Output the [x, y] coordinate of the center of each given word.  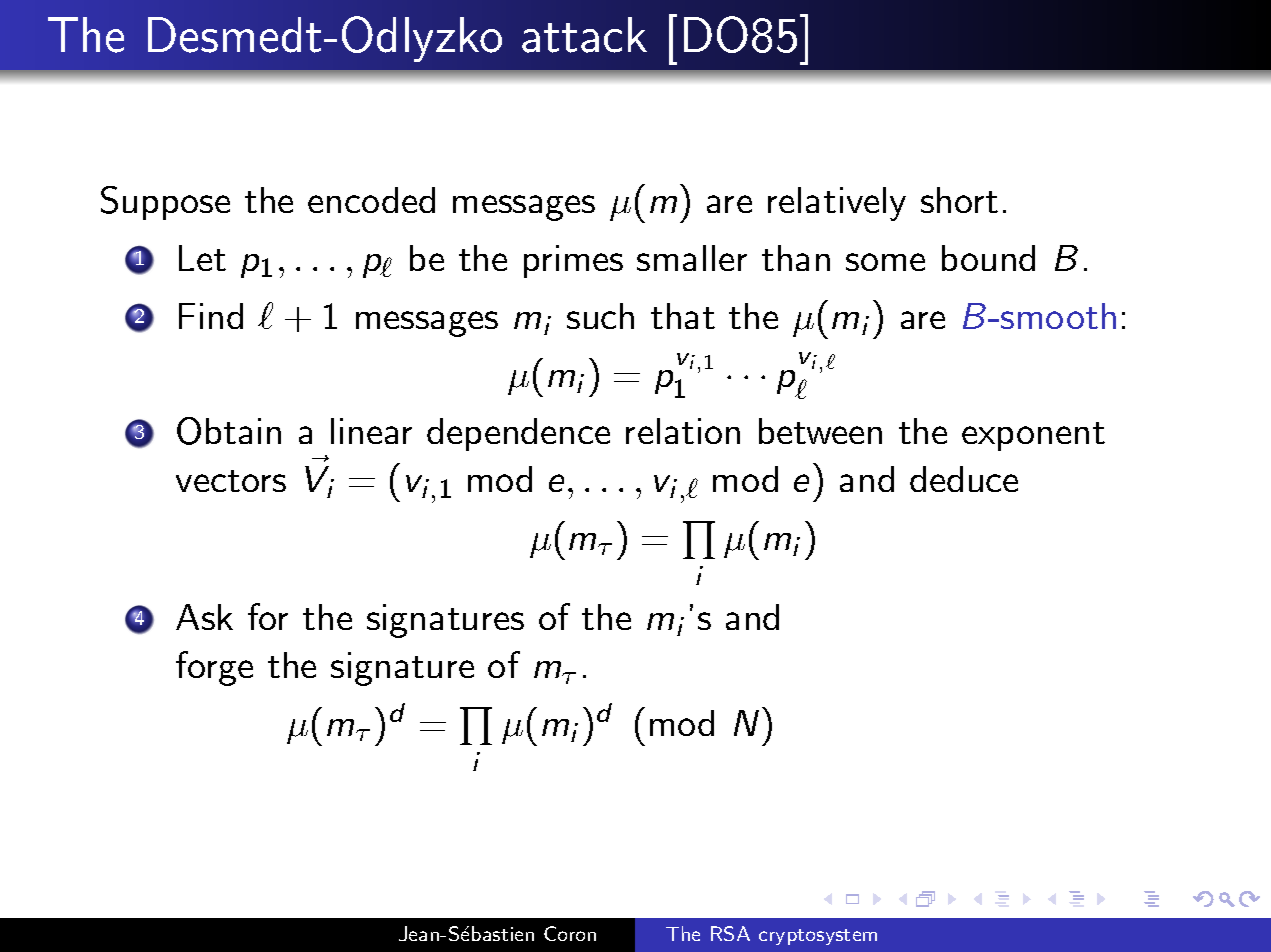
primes [573, 261]
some [885, 262]
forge [214, 668]
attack [584, 35]
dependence [518, 434]
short [959, 200]
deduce [964, 479]
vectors [231, 481]
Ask [204, 617]
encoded [371, 200]
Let [202, 258]
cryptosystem [818, 937]
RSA [730, 933]
